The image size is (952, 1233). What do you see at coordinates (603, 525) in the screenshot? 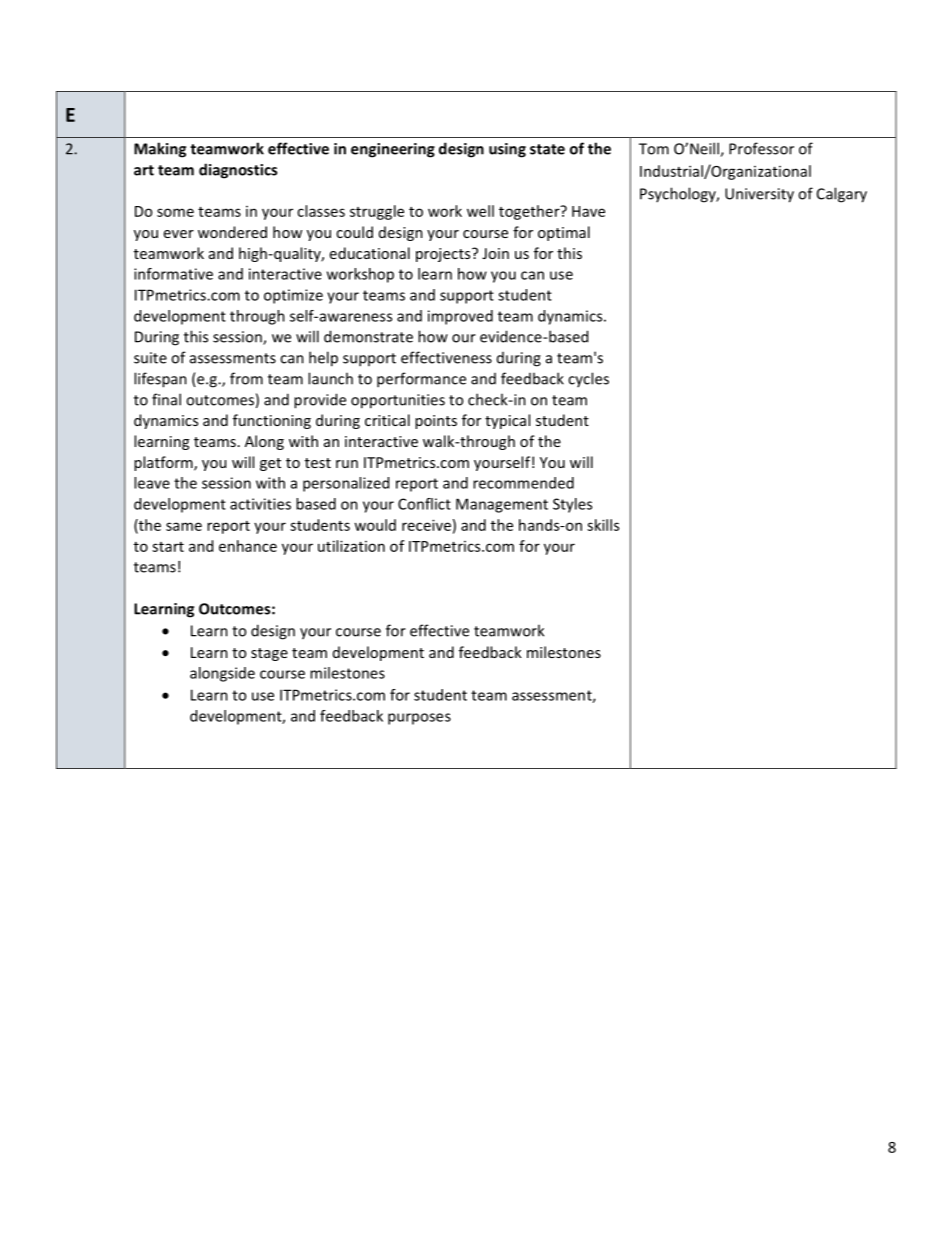
I see `skills` at bounding box center [603, 525].
